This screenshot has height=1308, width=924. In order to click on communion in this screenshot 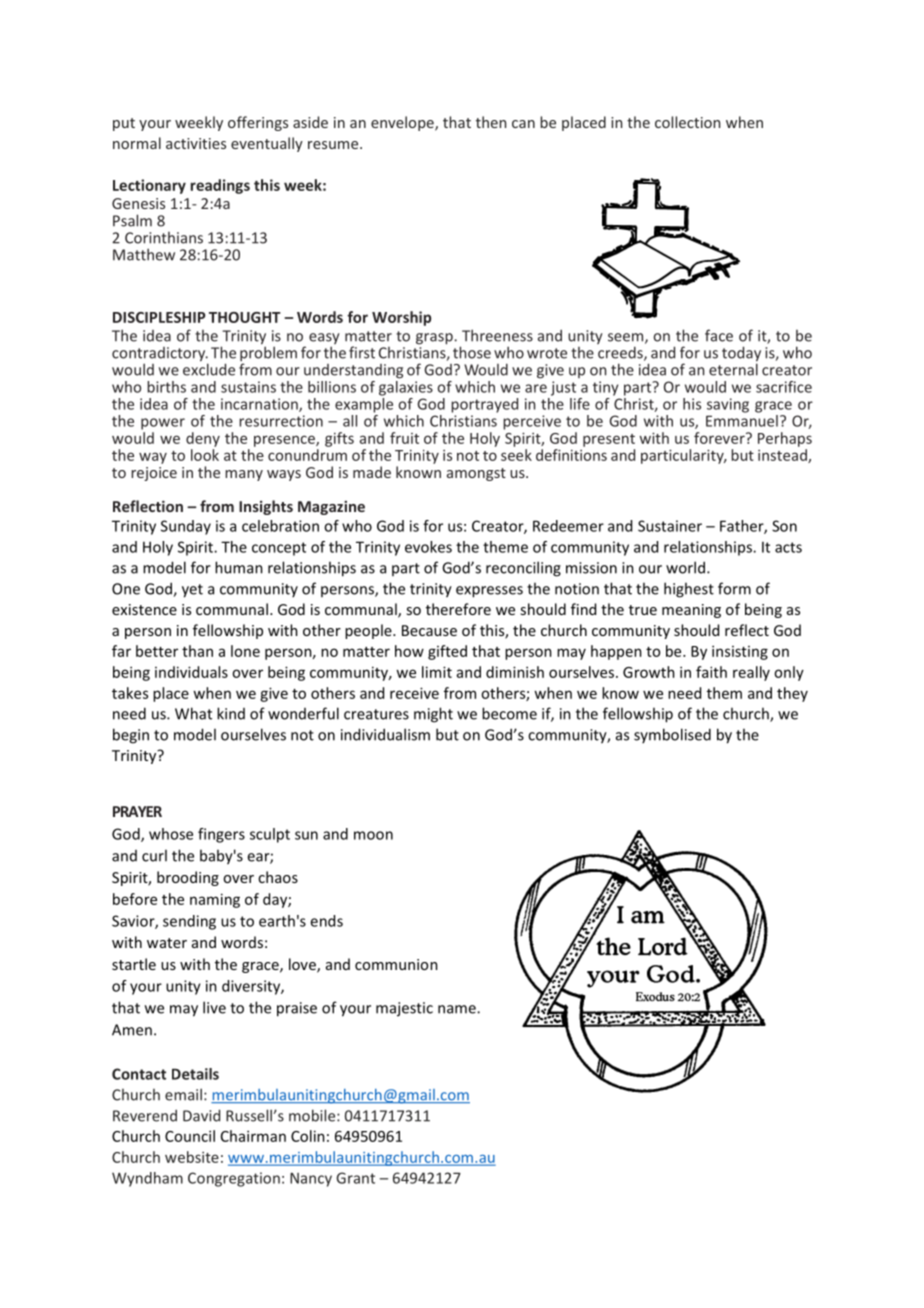, I will do `click(396, 964)`.
